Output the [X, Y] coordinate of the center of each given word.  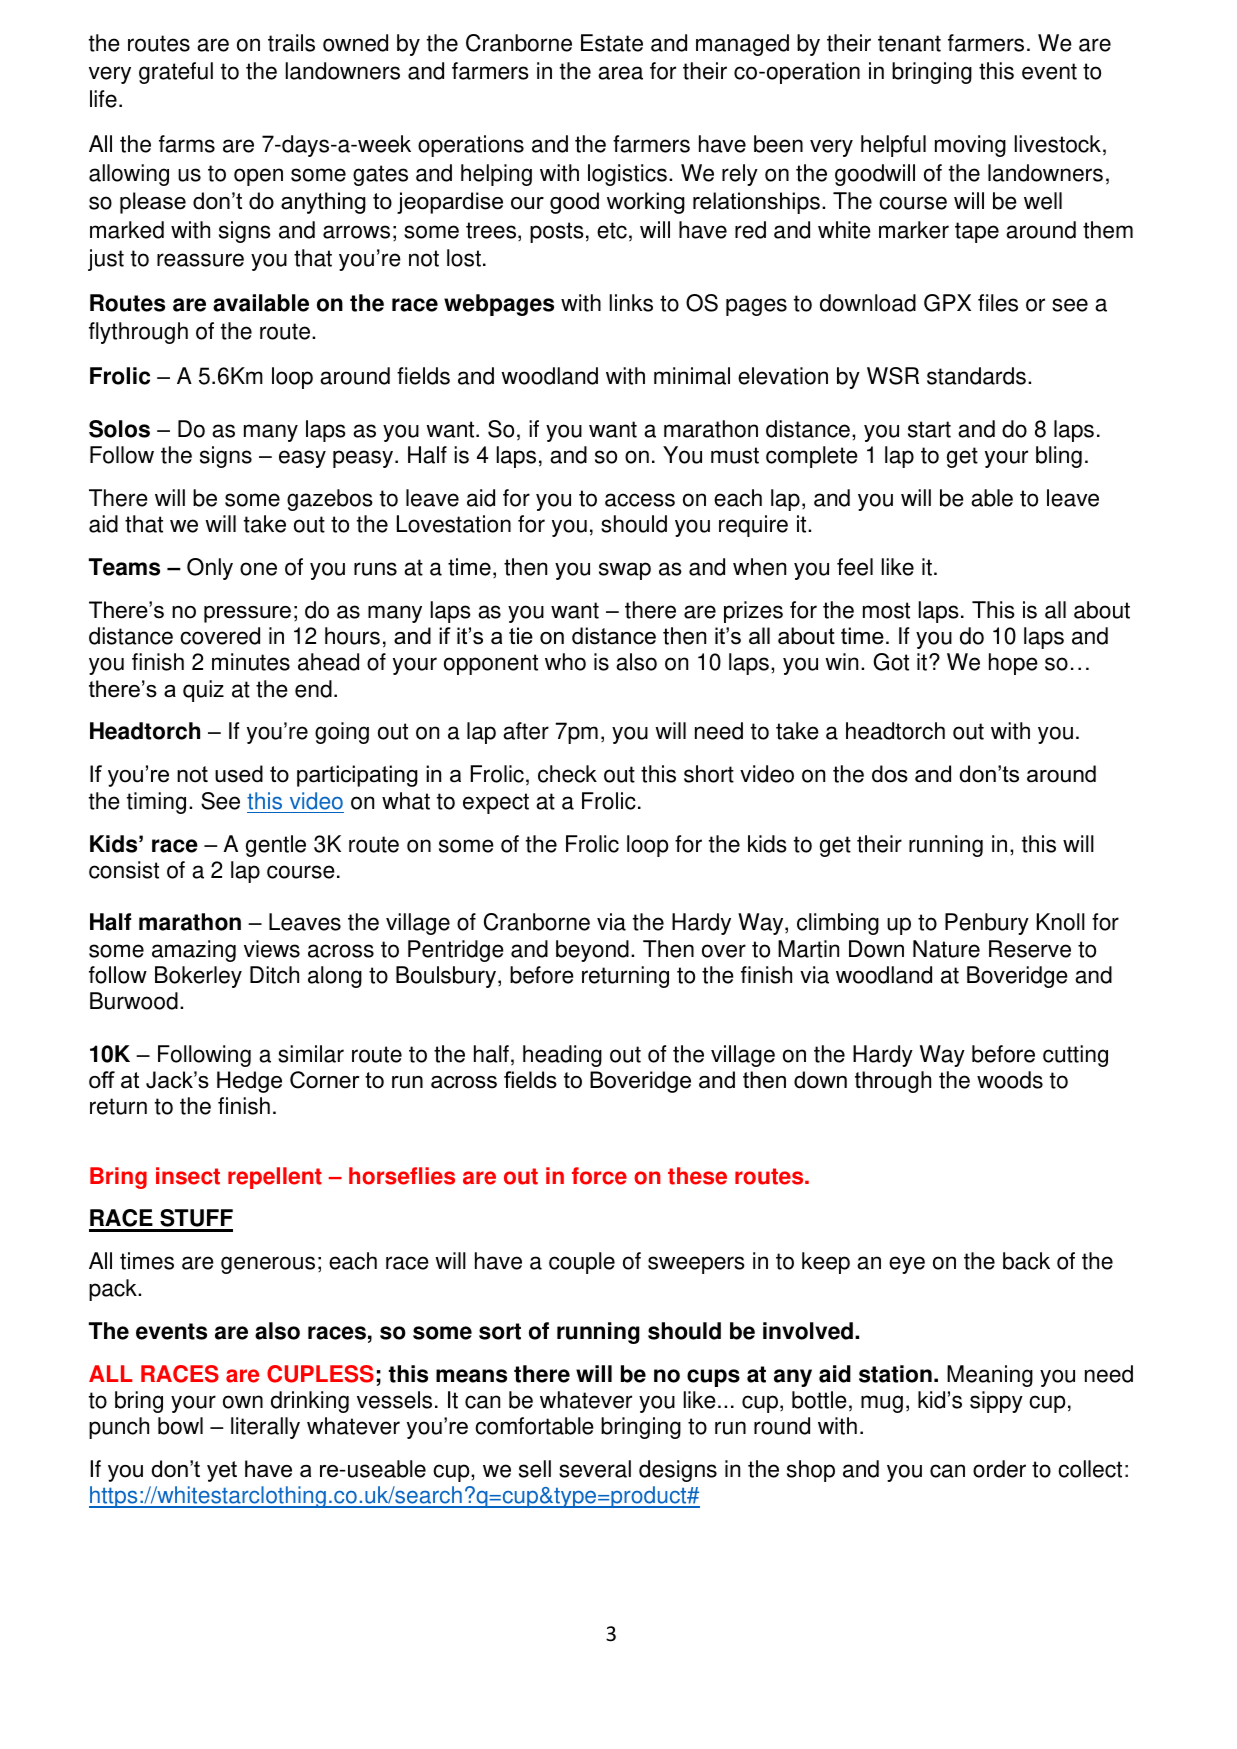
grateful [176, 73]
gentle [276, 846]
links [631, 303]
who [565, 662]
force [599, 1176]
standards [976, 376]
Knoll [1061, 922]
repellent [275, 1178]
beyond [592, 951]
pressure [247, 614]
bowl [180, 1426]
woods [1010, 1080]
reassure [200, 260]
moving [970, 146]
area [620, 73]
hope [1013, 664]
